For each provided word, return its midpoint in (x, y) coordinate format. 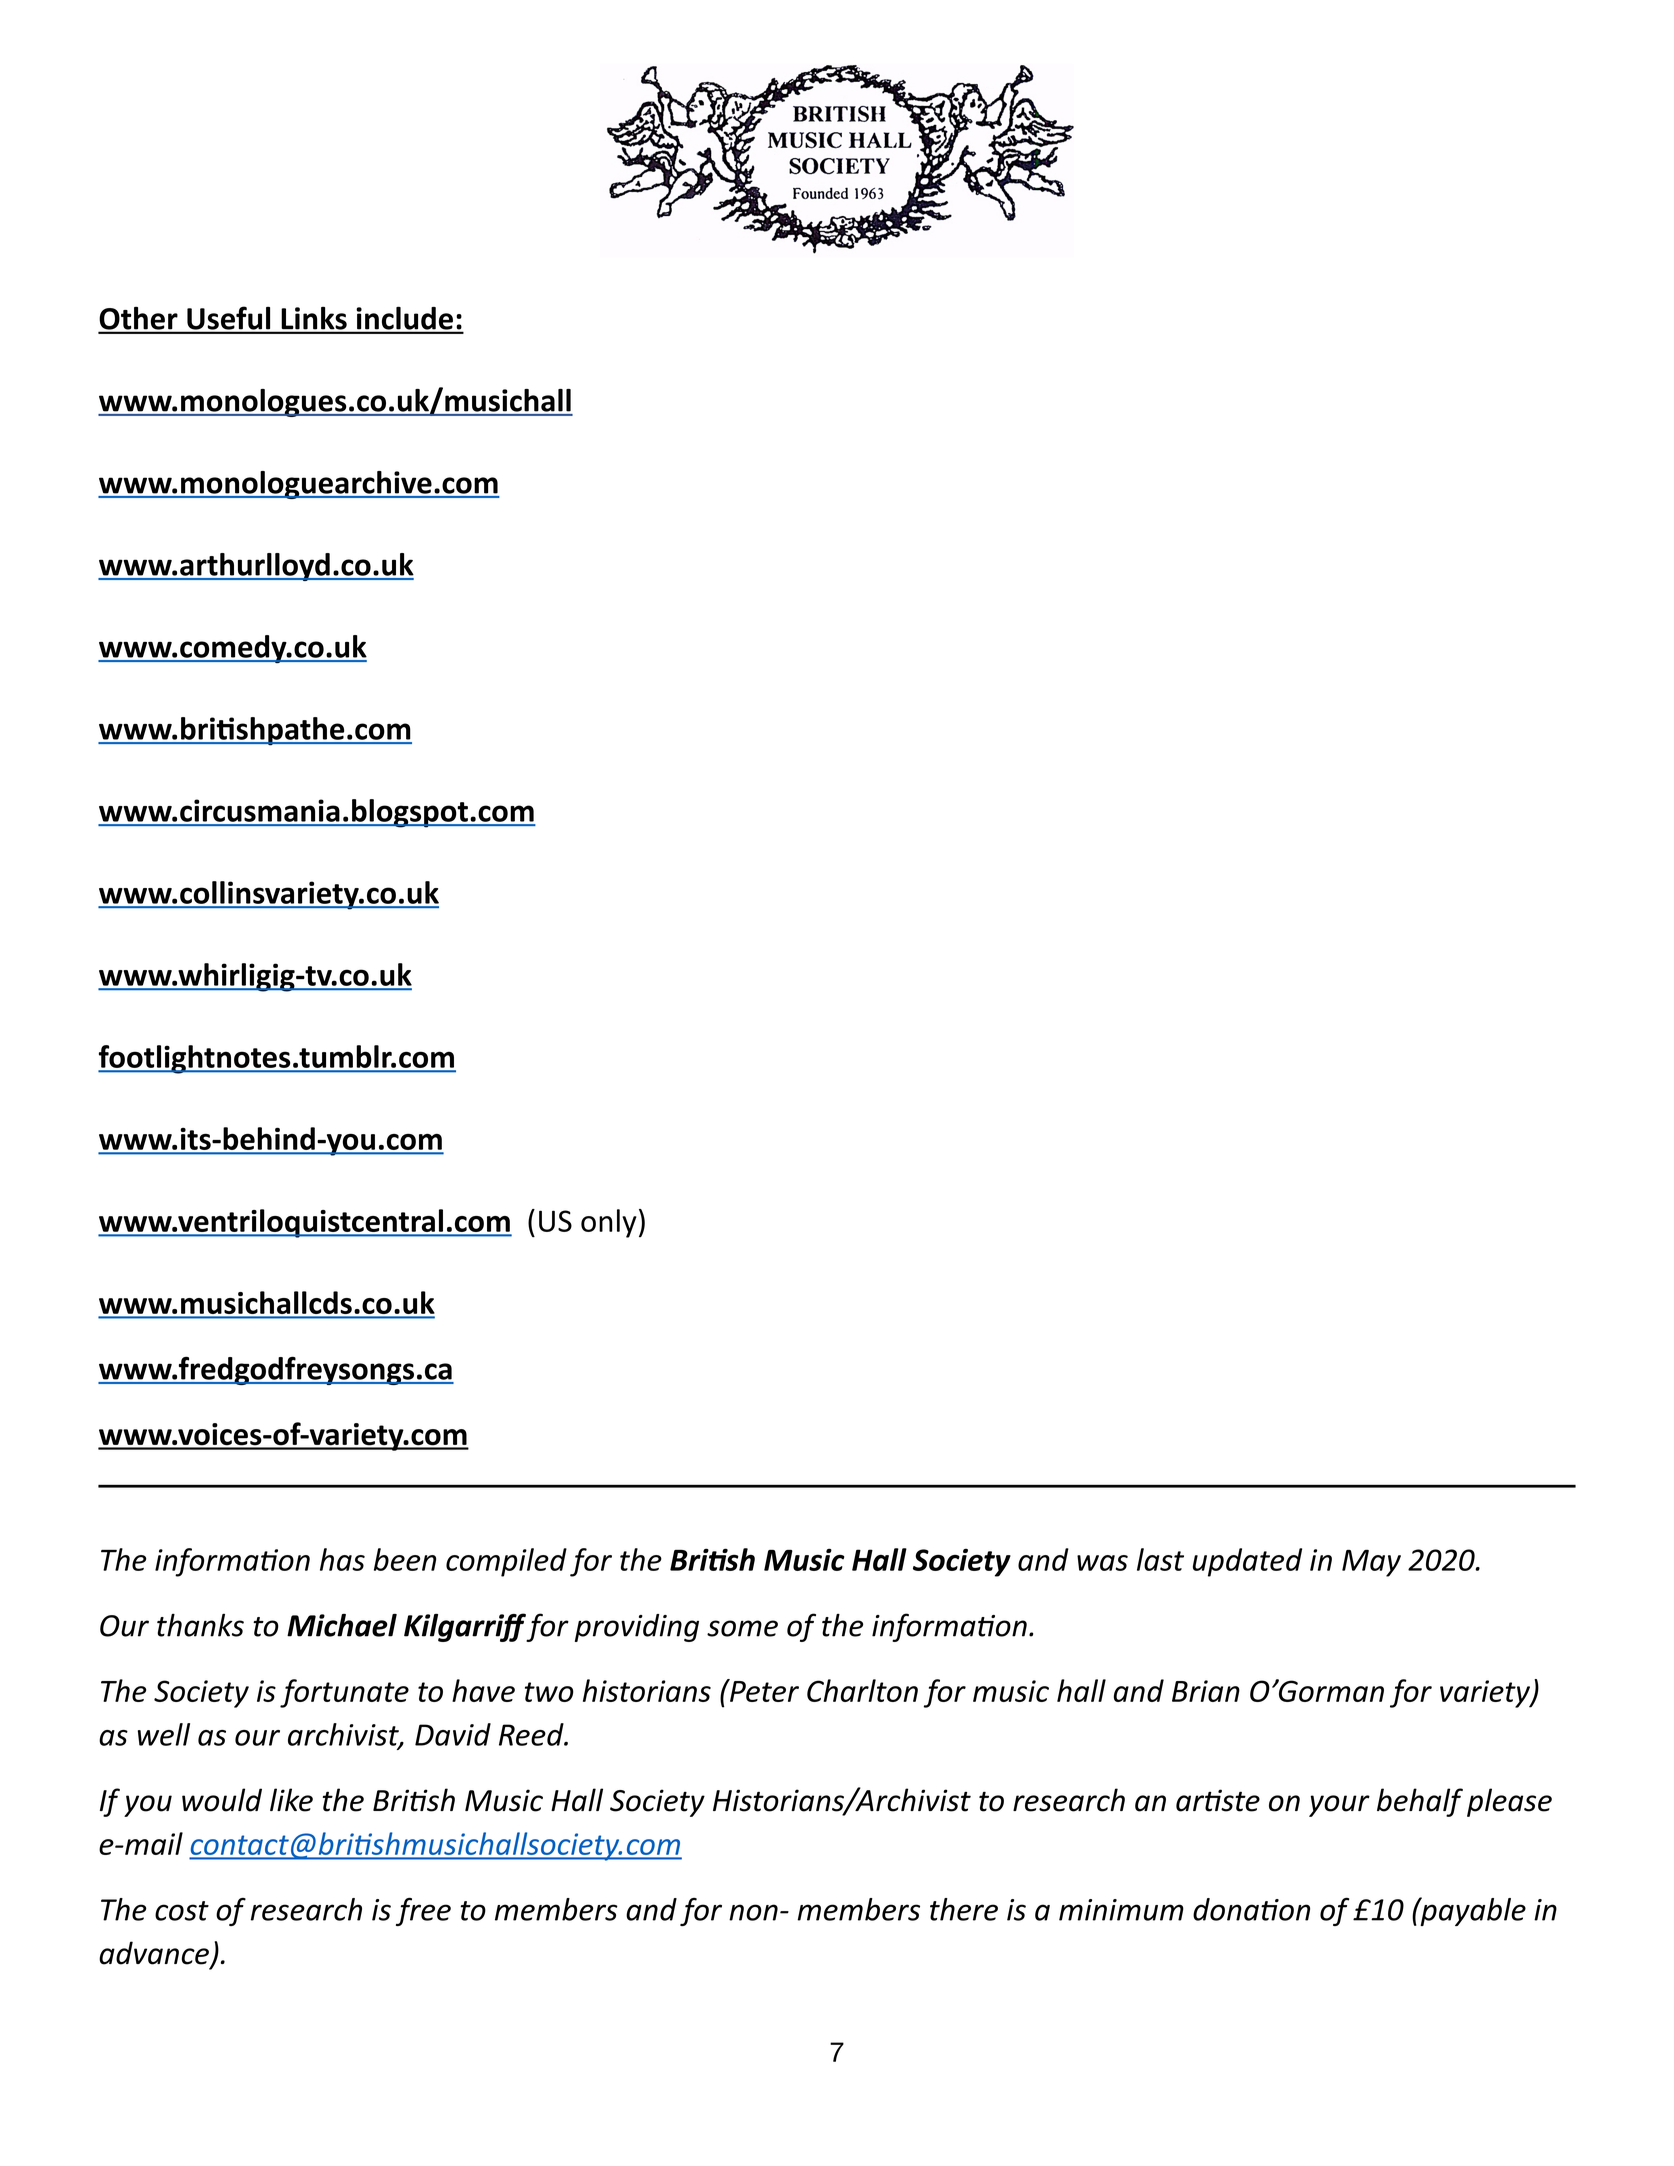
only (609, 1223)
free (423, 1912)
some (742, 1628)
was (1102, 1563)
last (1160, 1559)
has (342, 1559)
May (1371, 1563)
